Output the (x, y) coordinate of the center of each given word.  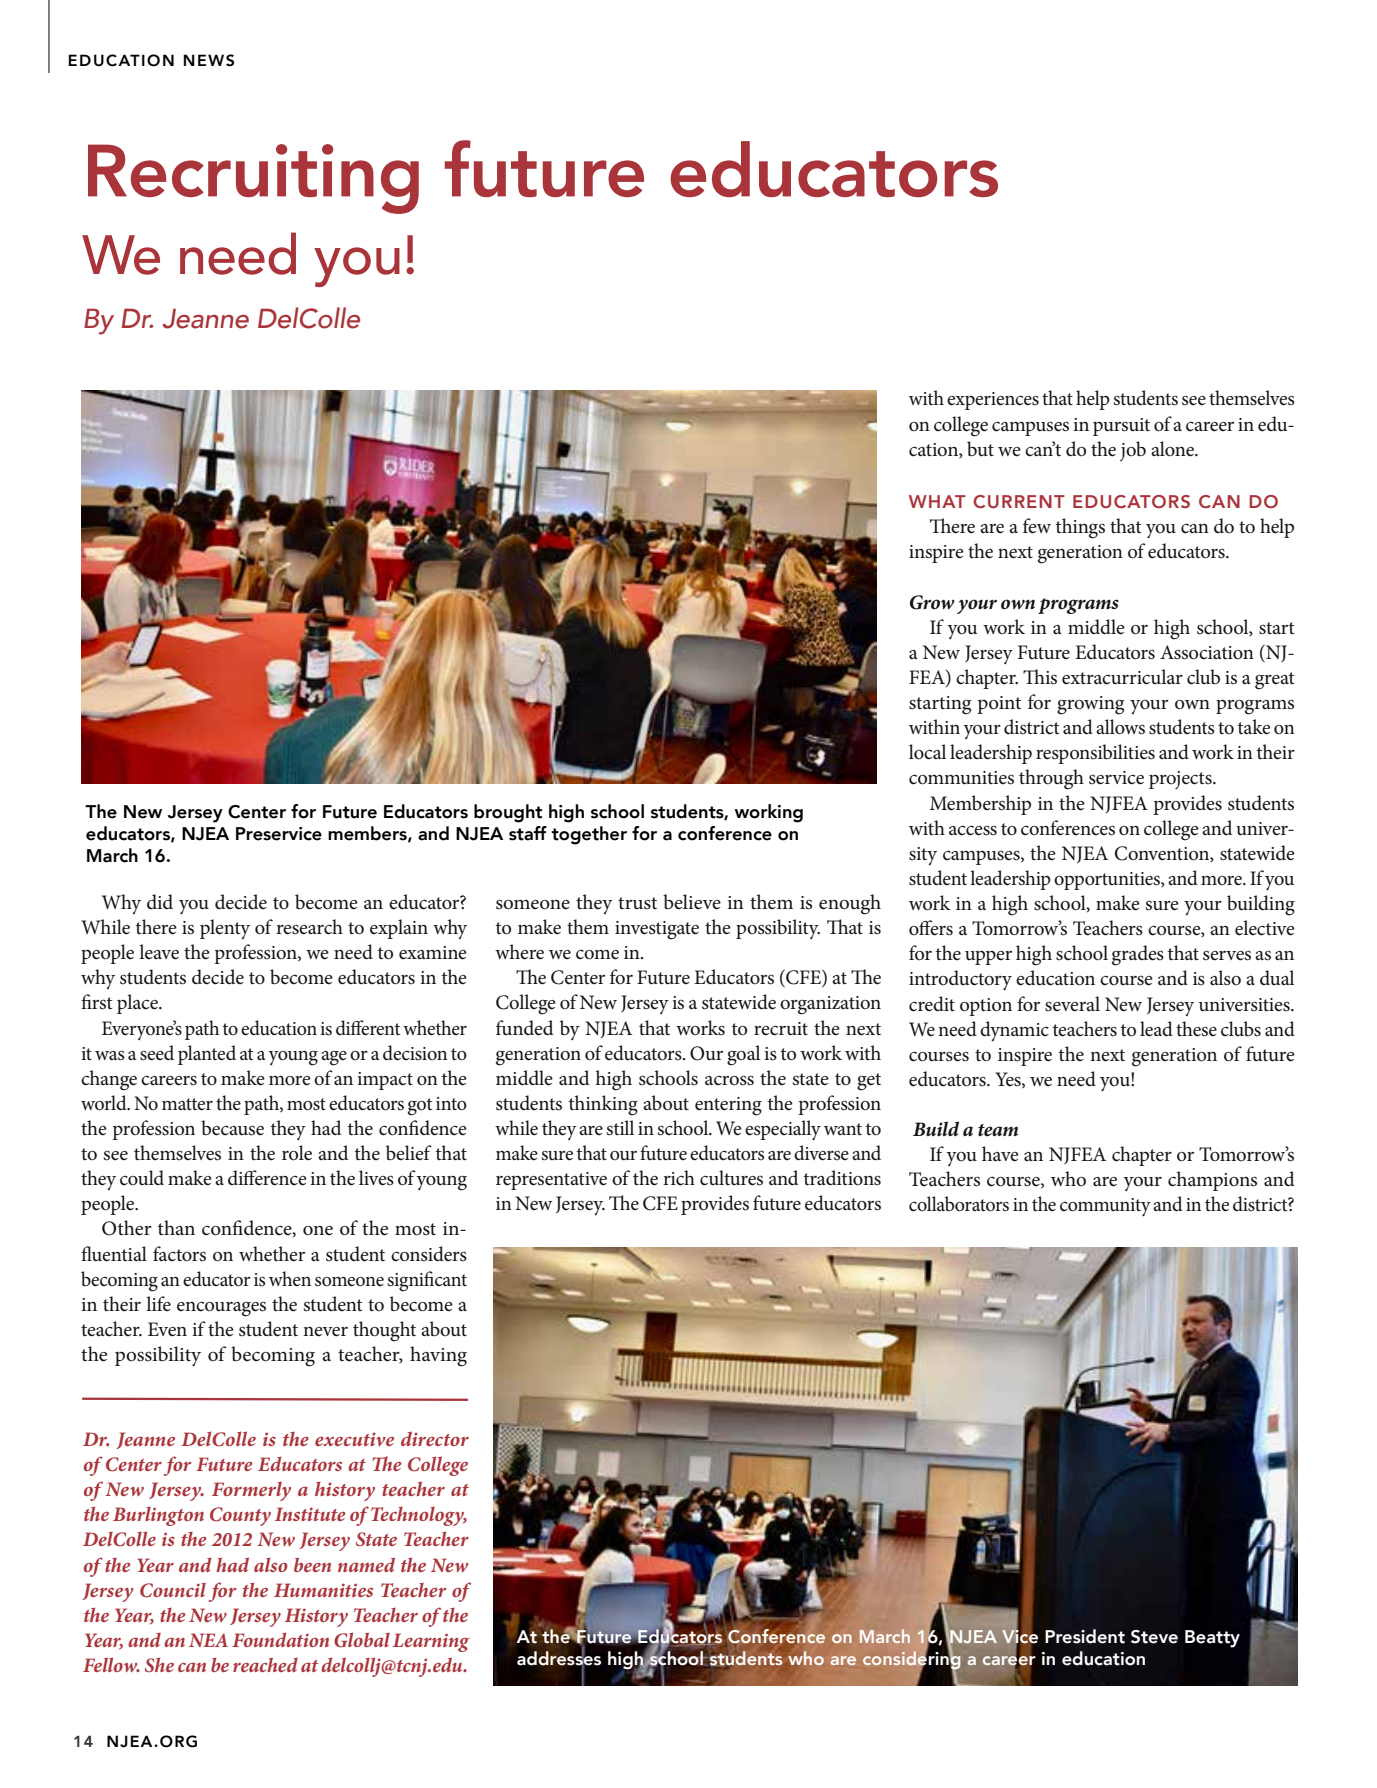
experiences (993, 401)
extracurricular (1122, 677)
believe (692, 902)
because (232, 1128)
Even (167, 1329)
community (1105, 1207)
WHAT (937, 501)
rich (679, 1178)
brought (508, 813)
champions (1212, 1181)
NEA (208, 1640)
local (927, 752)
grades (1138, 955)
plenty (225, 929)
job (1133, 451)
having (438, 1356)
